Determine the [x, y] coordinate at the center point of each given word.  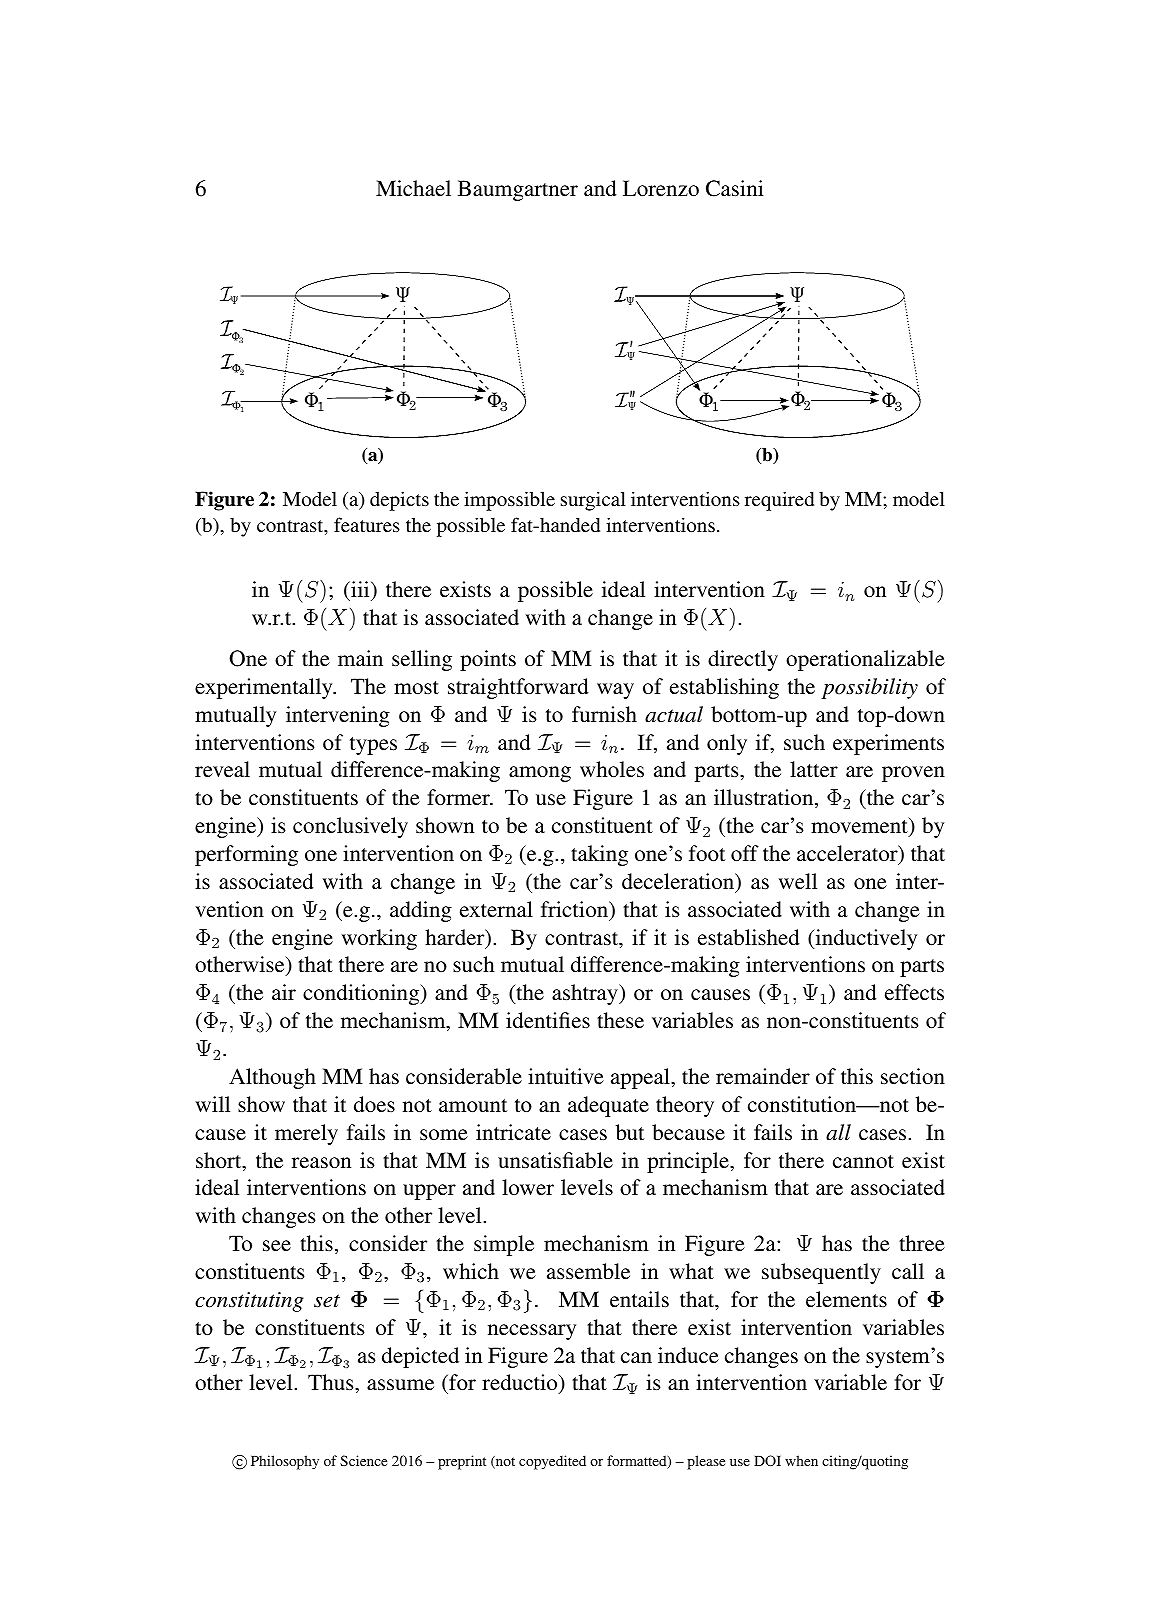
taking [599, 855]
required [779, 501]
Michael [413, 188]
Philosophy [285, 1462]
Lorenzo [661, 188]
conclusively [350, 827]
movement [860, 827]
